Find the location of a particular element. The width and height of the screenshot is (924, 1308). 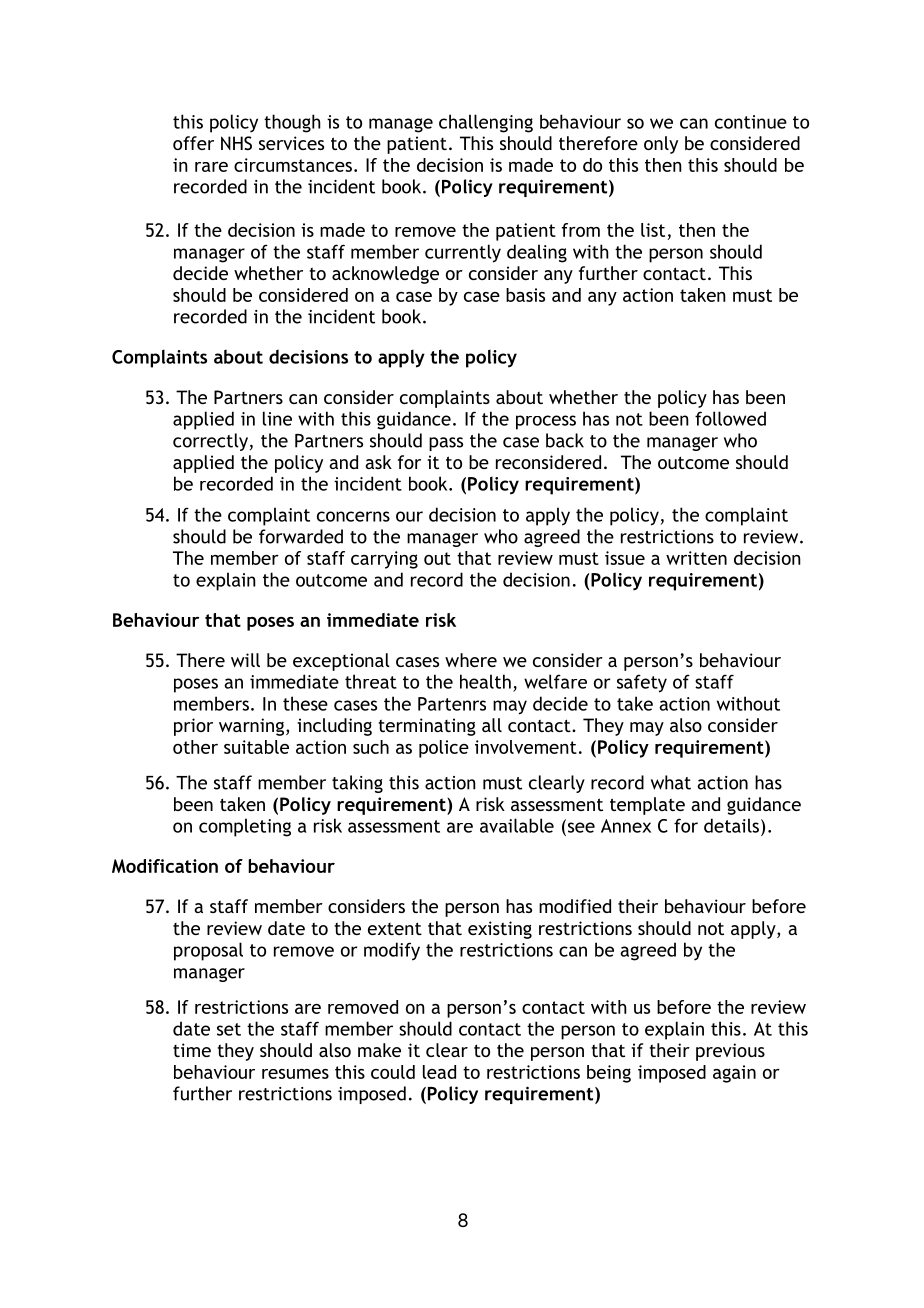

correctly is located at coordinates (210, 442).
